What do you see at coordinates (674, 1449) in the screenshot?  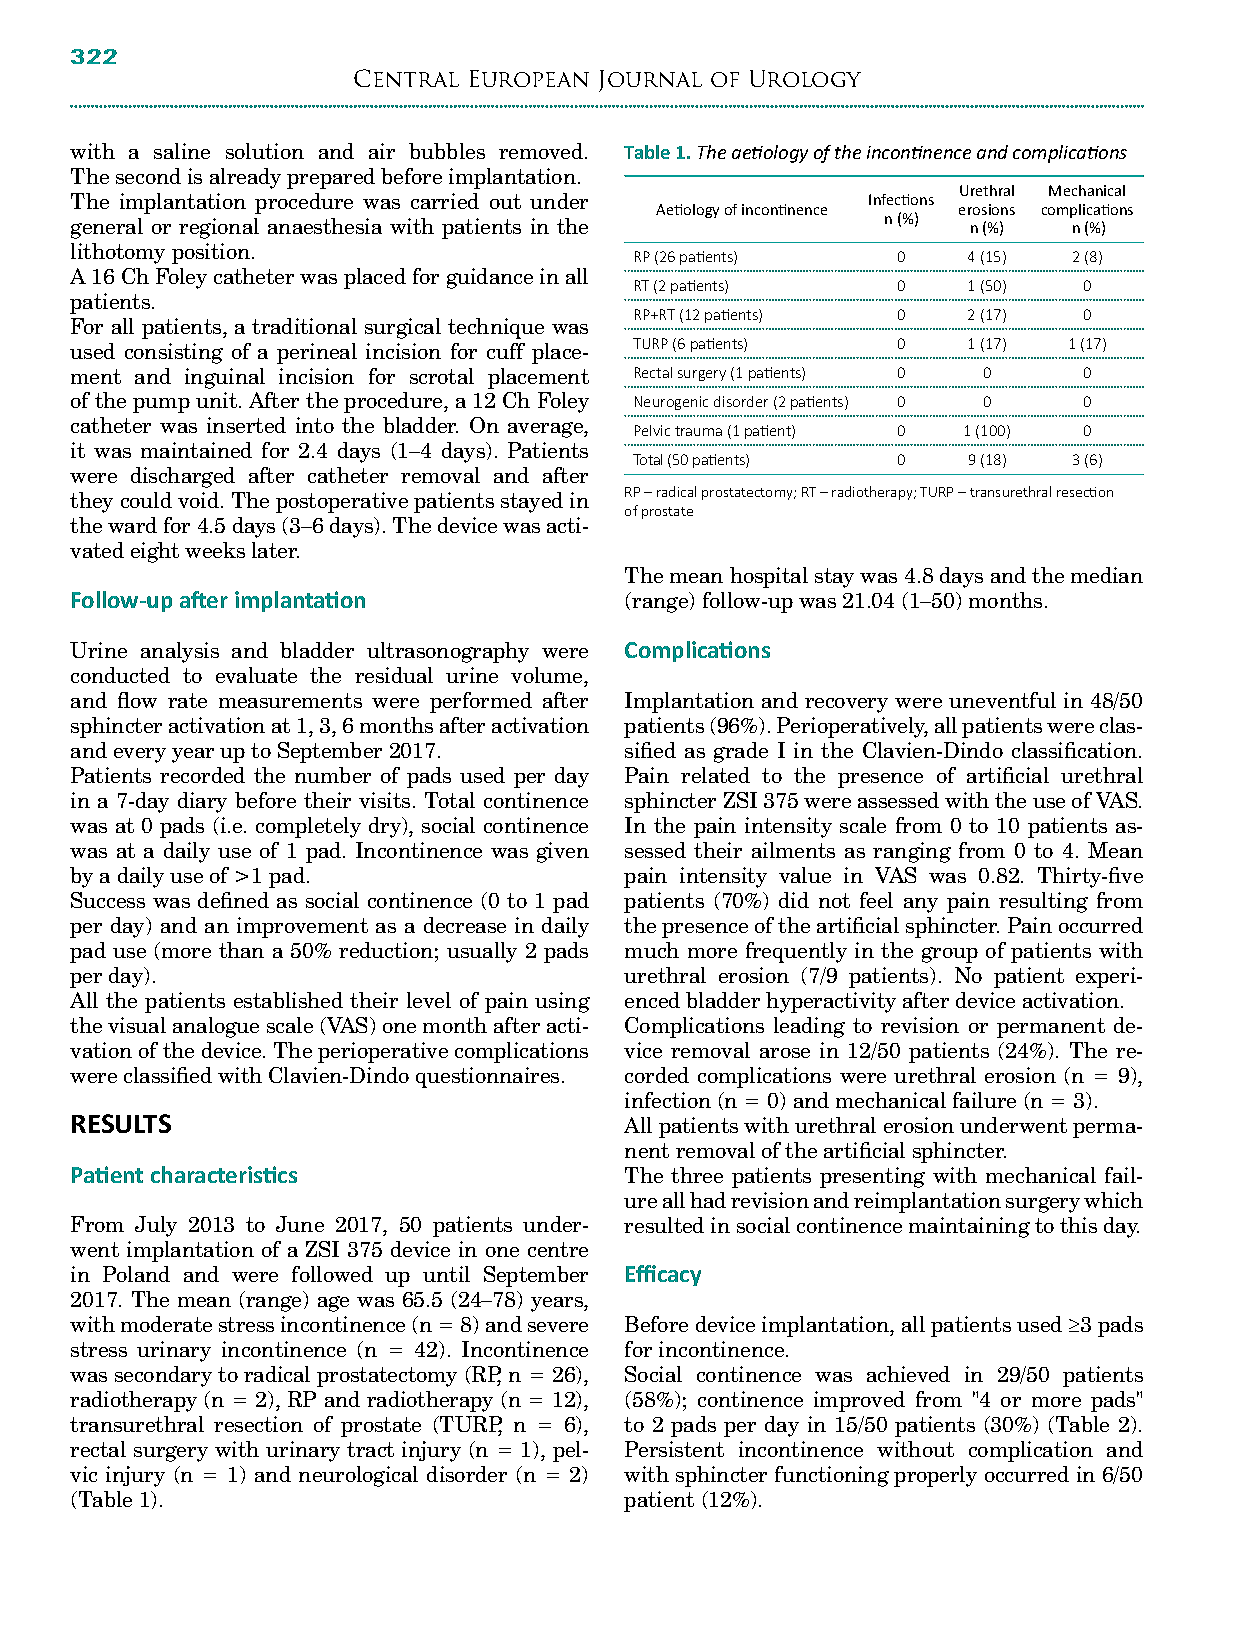 I see `Persistent` at bounding box center [674, 1449].
